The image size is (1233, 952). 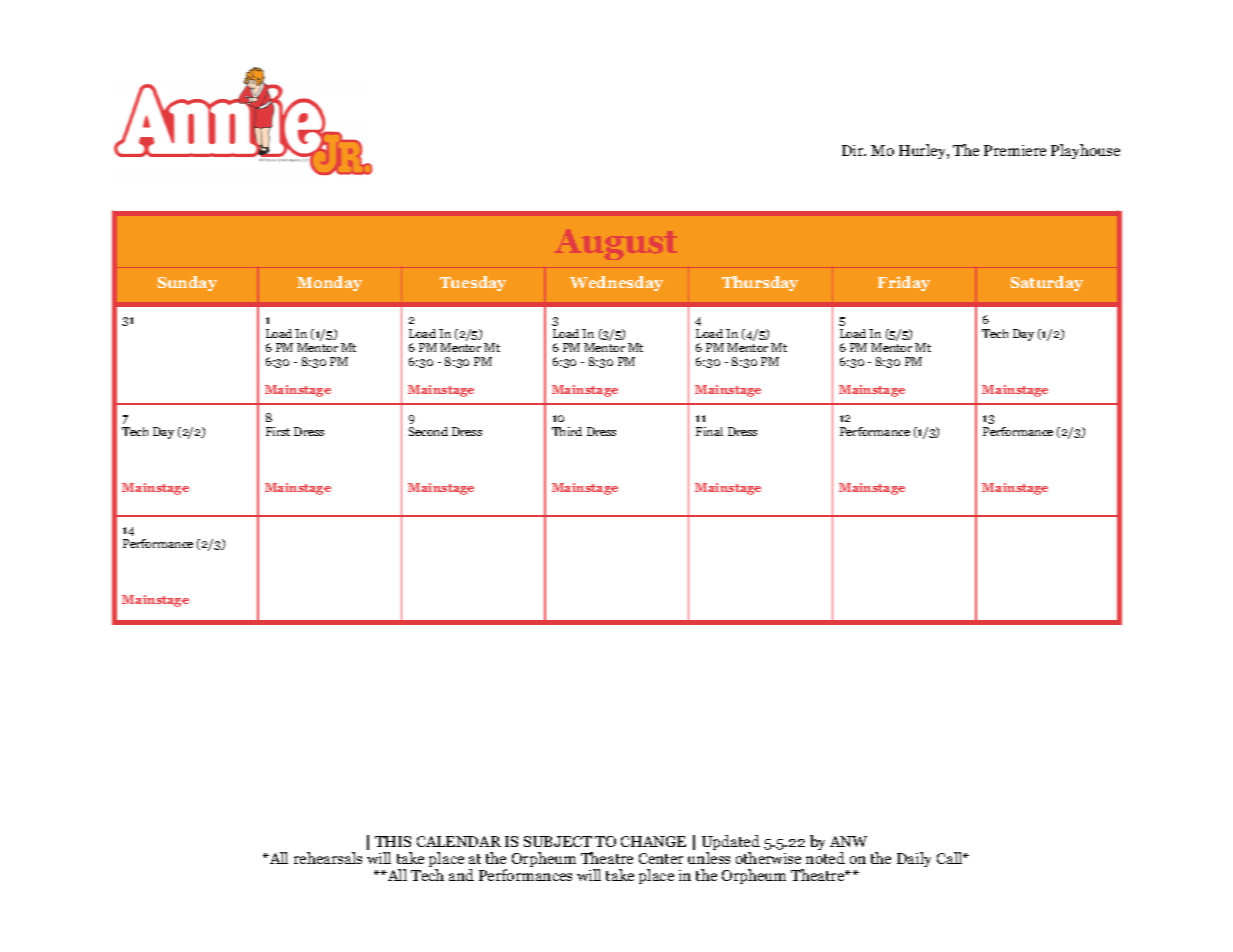 I want to click on Third, so click(x=567, y=431).
